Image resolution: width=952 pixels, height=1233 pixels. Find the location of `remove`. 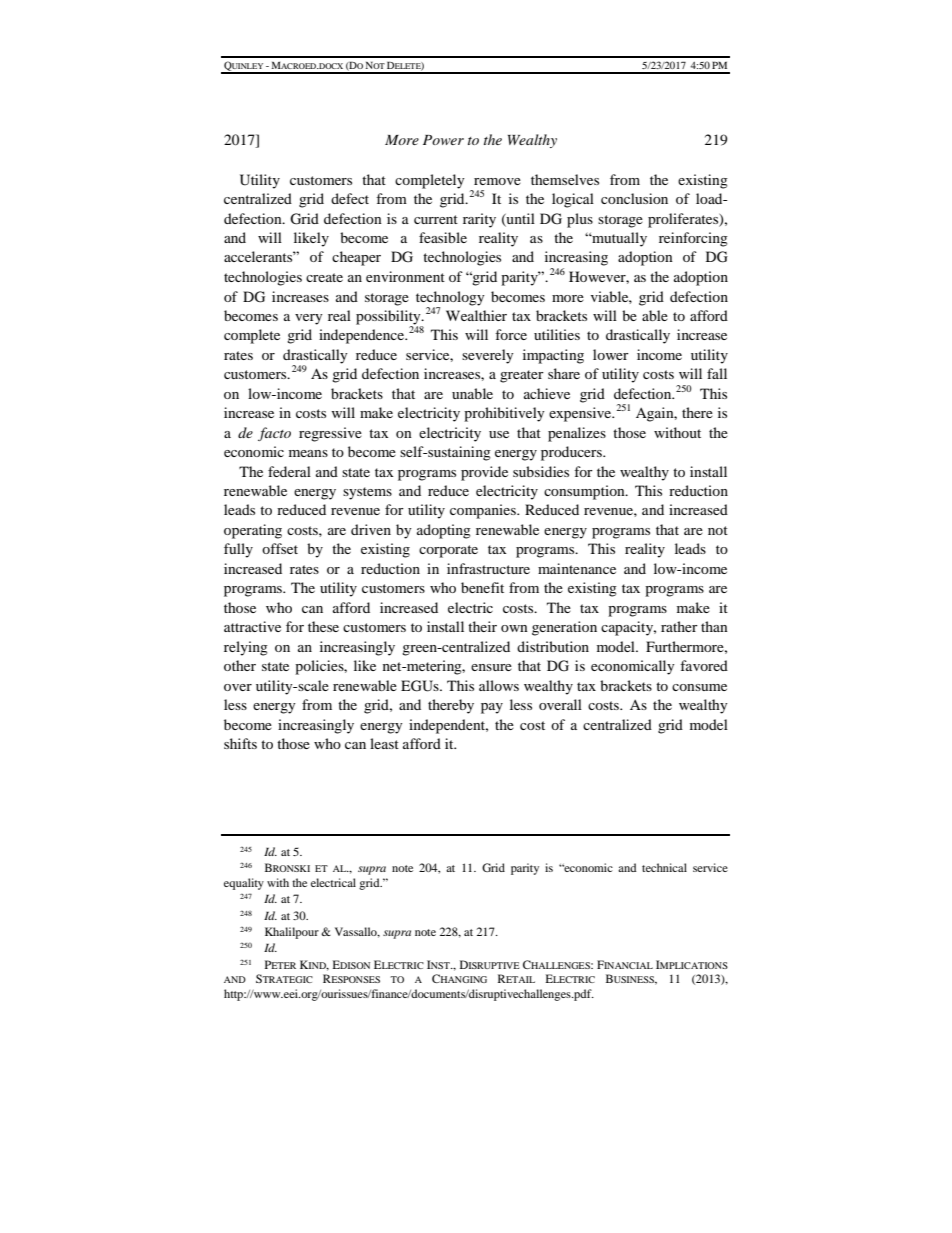

remove is located at coordinates (497, 181).
